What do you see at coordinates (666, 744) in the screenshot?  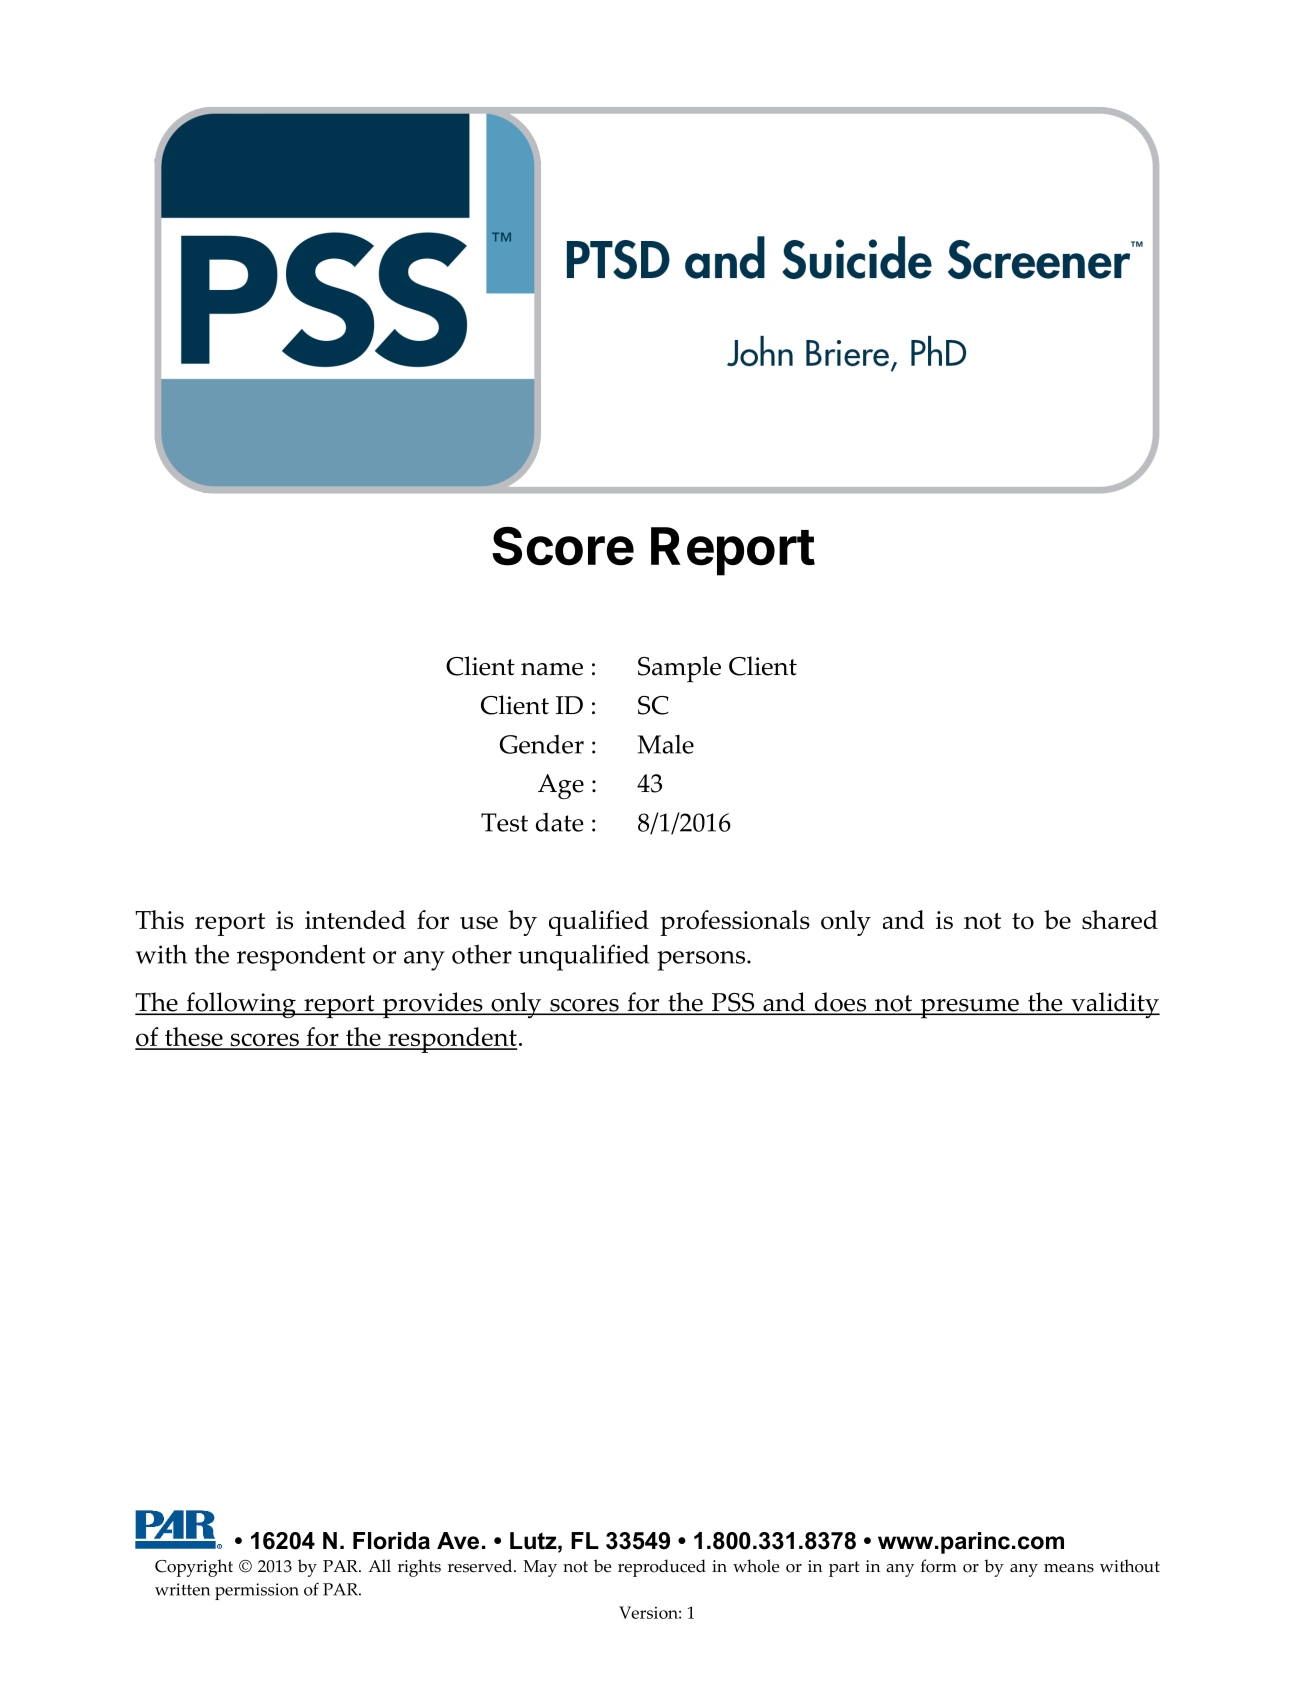 I see `Male` at bounding box center [666, 744].
